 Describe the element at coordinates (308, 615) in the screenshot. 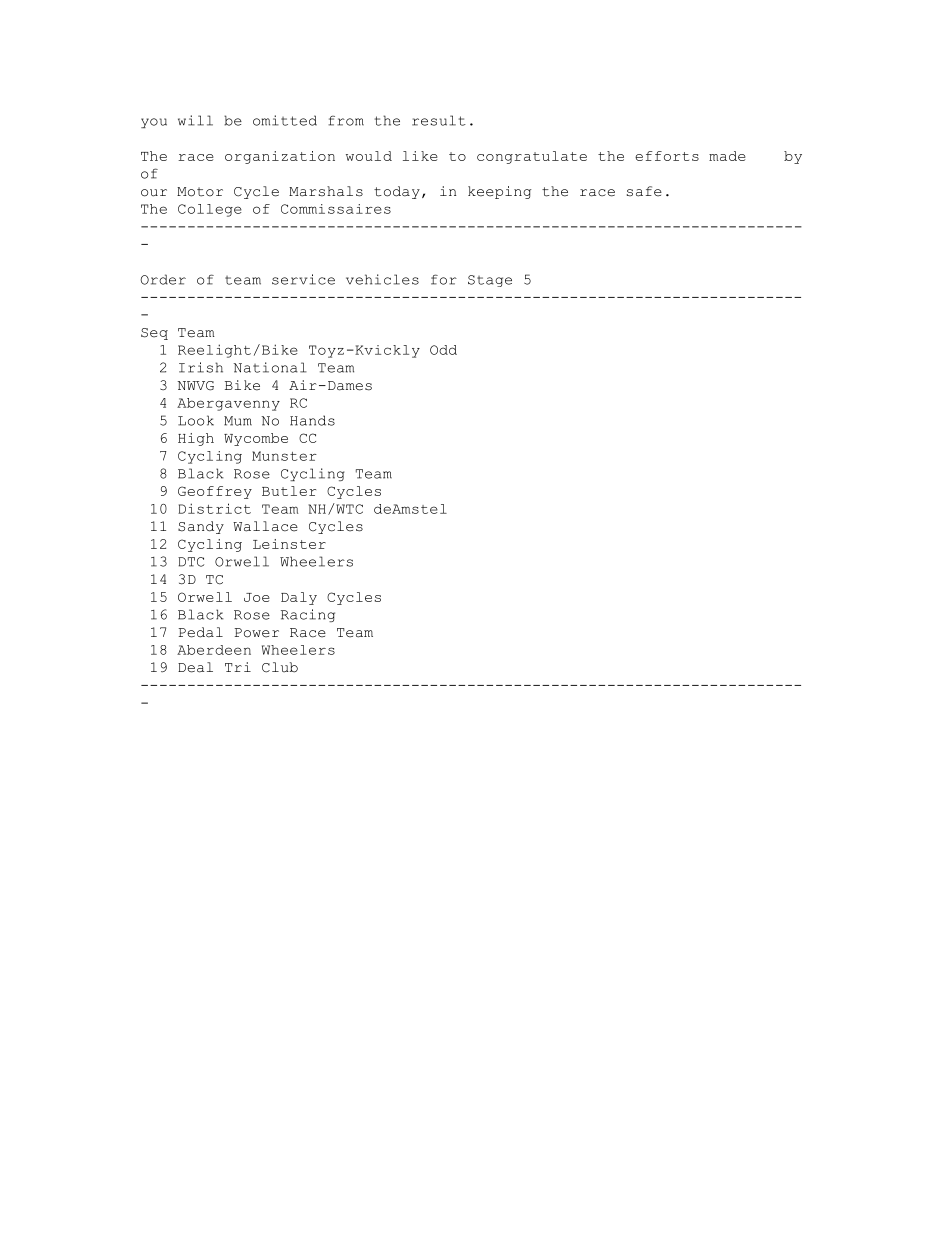

I see `Racing` at that location.
